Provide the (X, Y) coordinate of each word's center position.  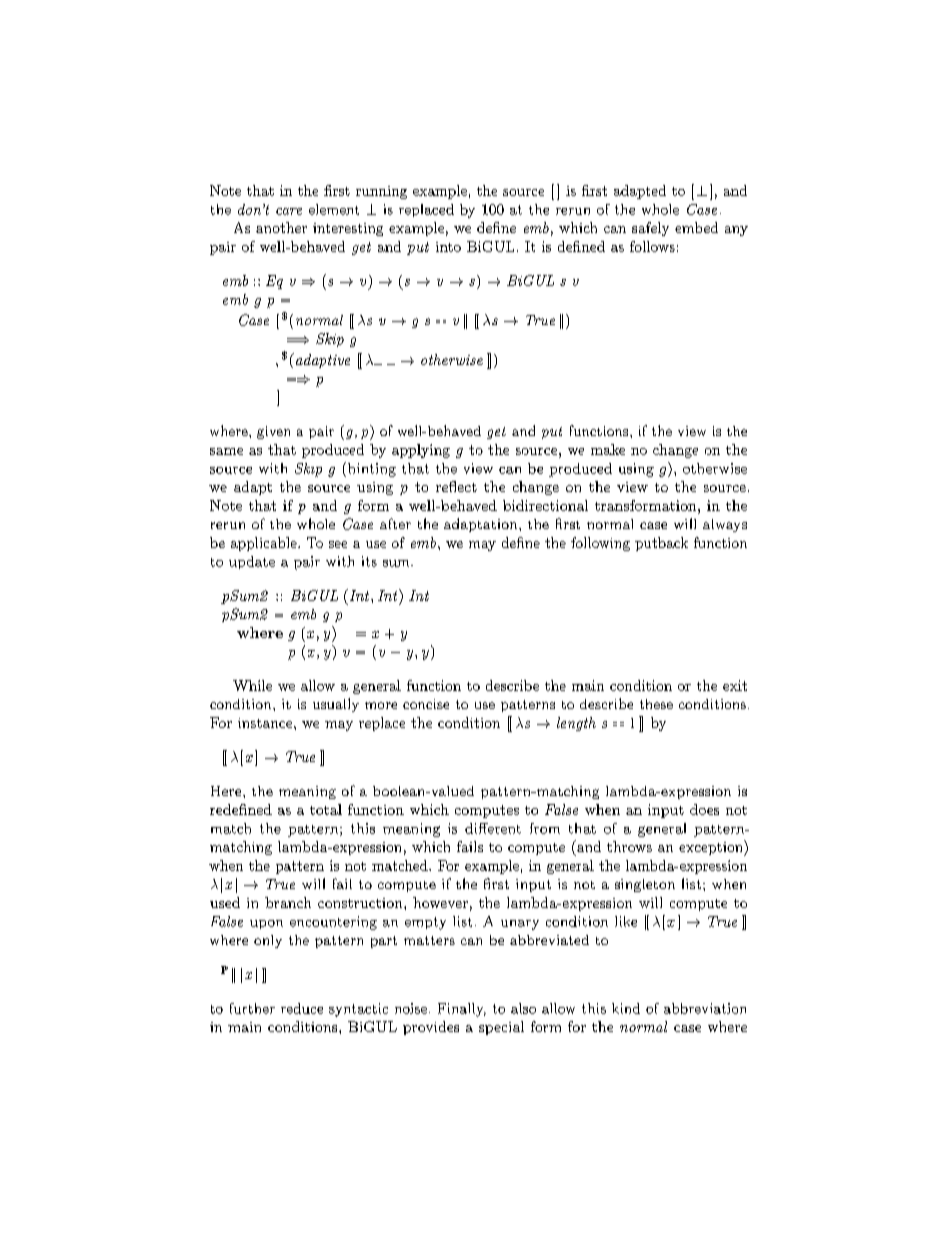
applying (421, 451)
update (252, 562)
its (369, 561)
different (493, 828)
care (289, 211)
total (326, 809)
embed (696, 227)
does (704, 809)
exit (735, 685)
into (448, 247)
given (273, 432)
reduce (302, 1008)
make (608, 449)
